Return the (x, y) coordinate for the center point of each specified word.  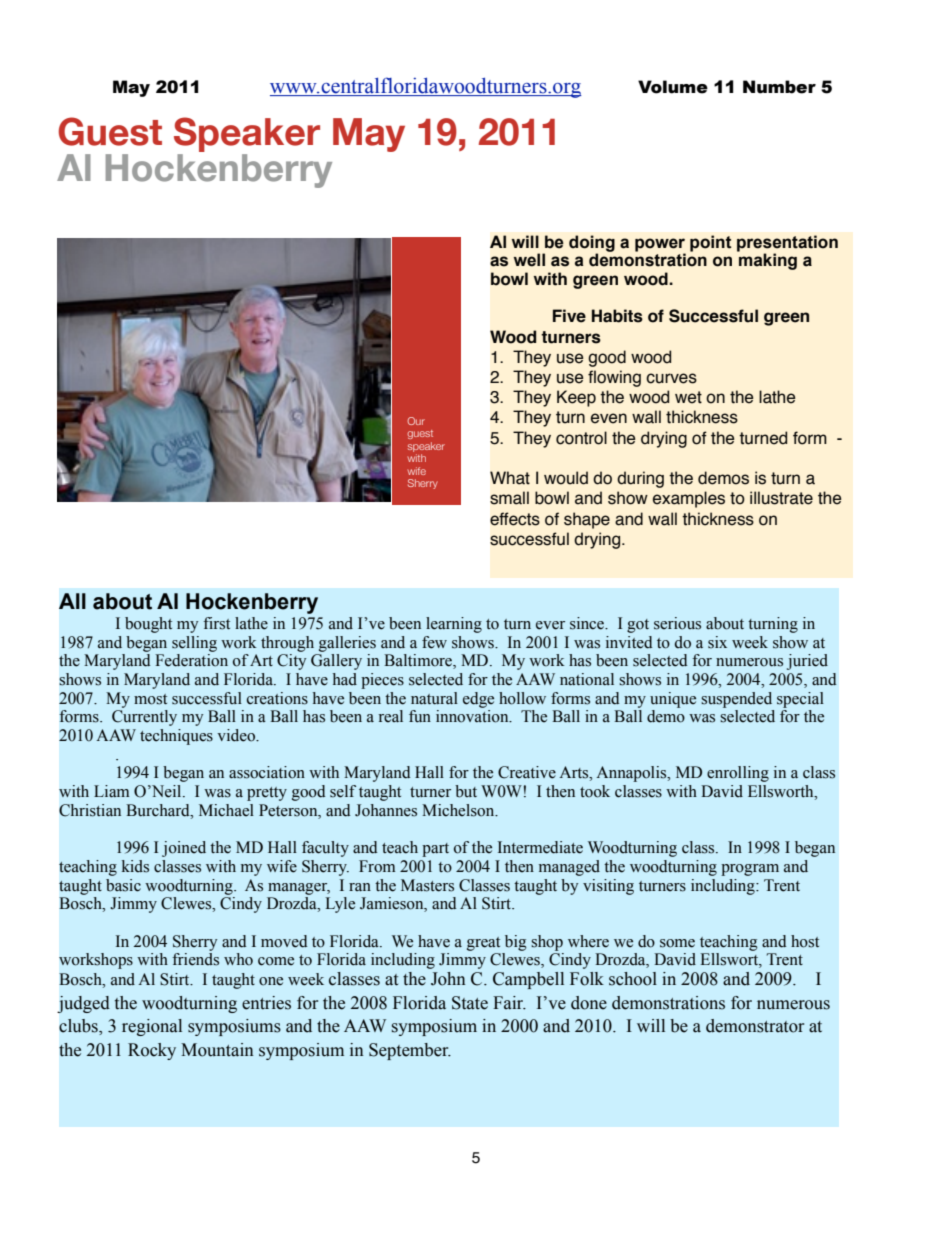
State (470, 1003)
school (633, 979)
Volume (673, 87)
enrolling (738, 774)
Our (416, 421)
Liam (112, 791)
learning (454, 625)
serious (677, 623)
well (529, 260)
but (466, 791)
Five (569, 316)
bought (148, 625)
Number (779, 87)
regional (152, 1027)
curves (671, 378)
